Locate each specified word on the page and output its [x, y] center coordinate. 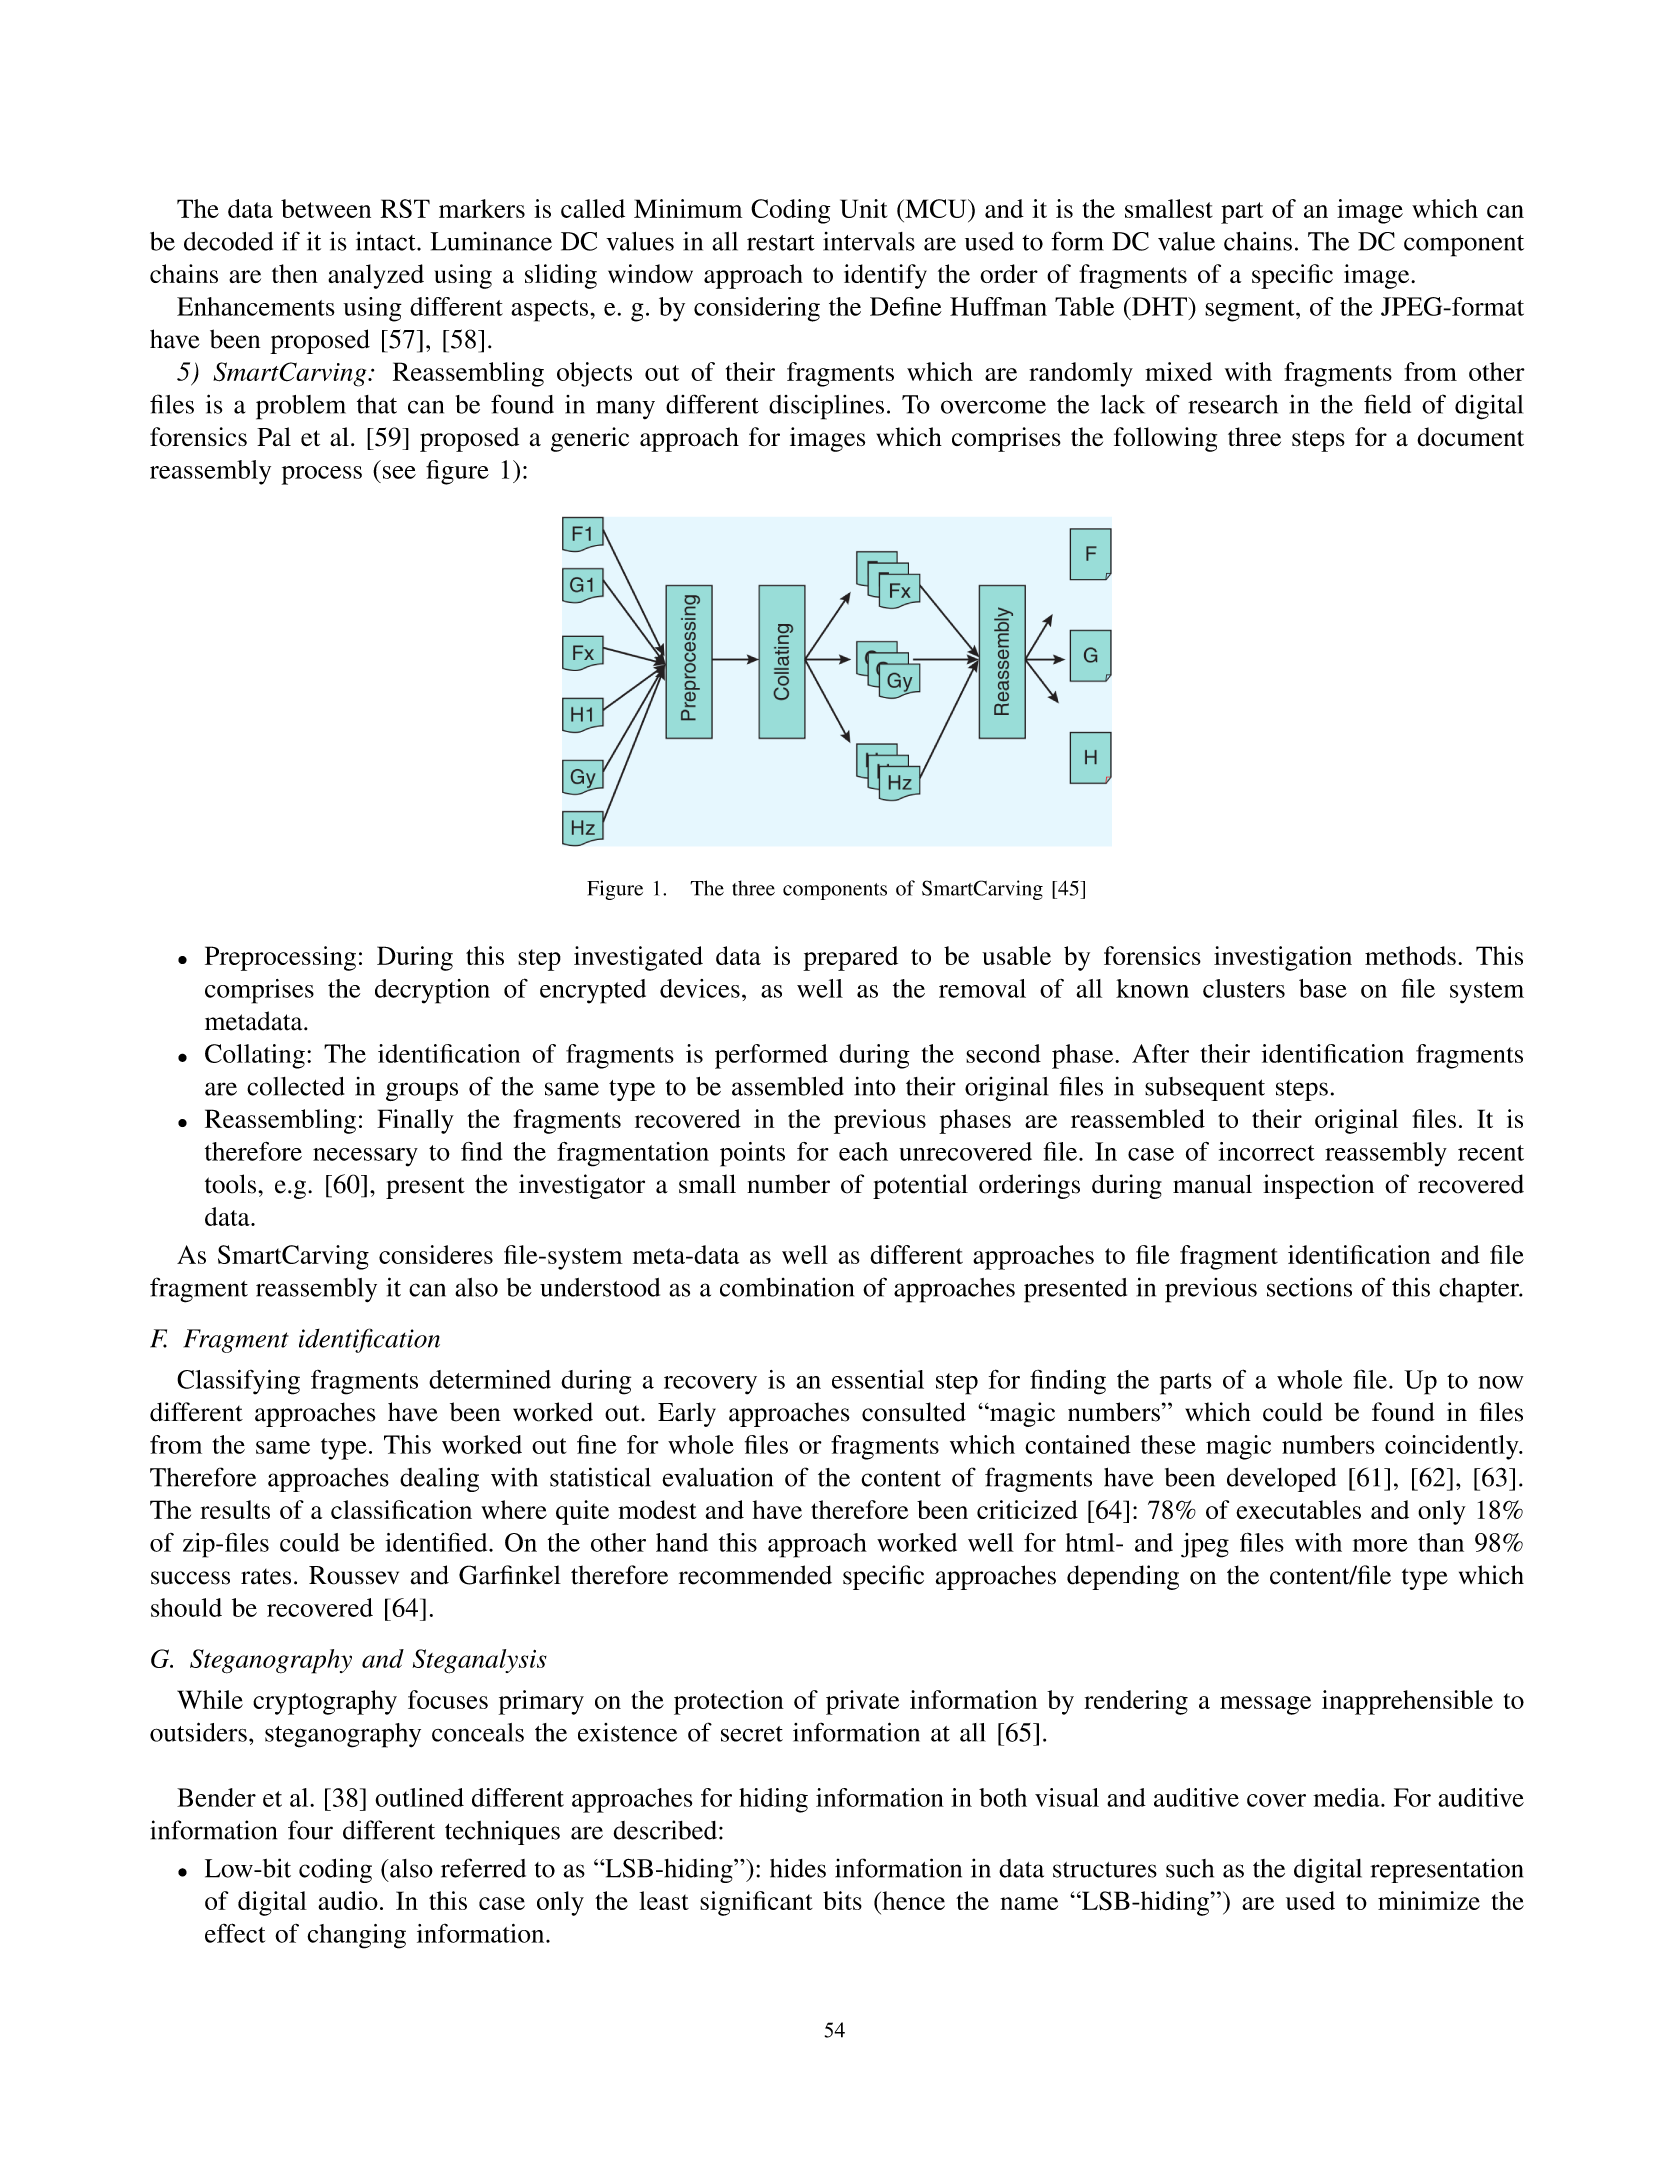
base [1323, 988]
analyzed [376, 276]
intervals [869, 241]
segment [1251, 311]
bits [842, 1900]
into [875, 1086]
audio [348, 1900]
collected [295, 1086]
